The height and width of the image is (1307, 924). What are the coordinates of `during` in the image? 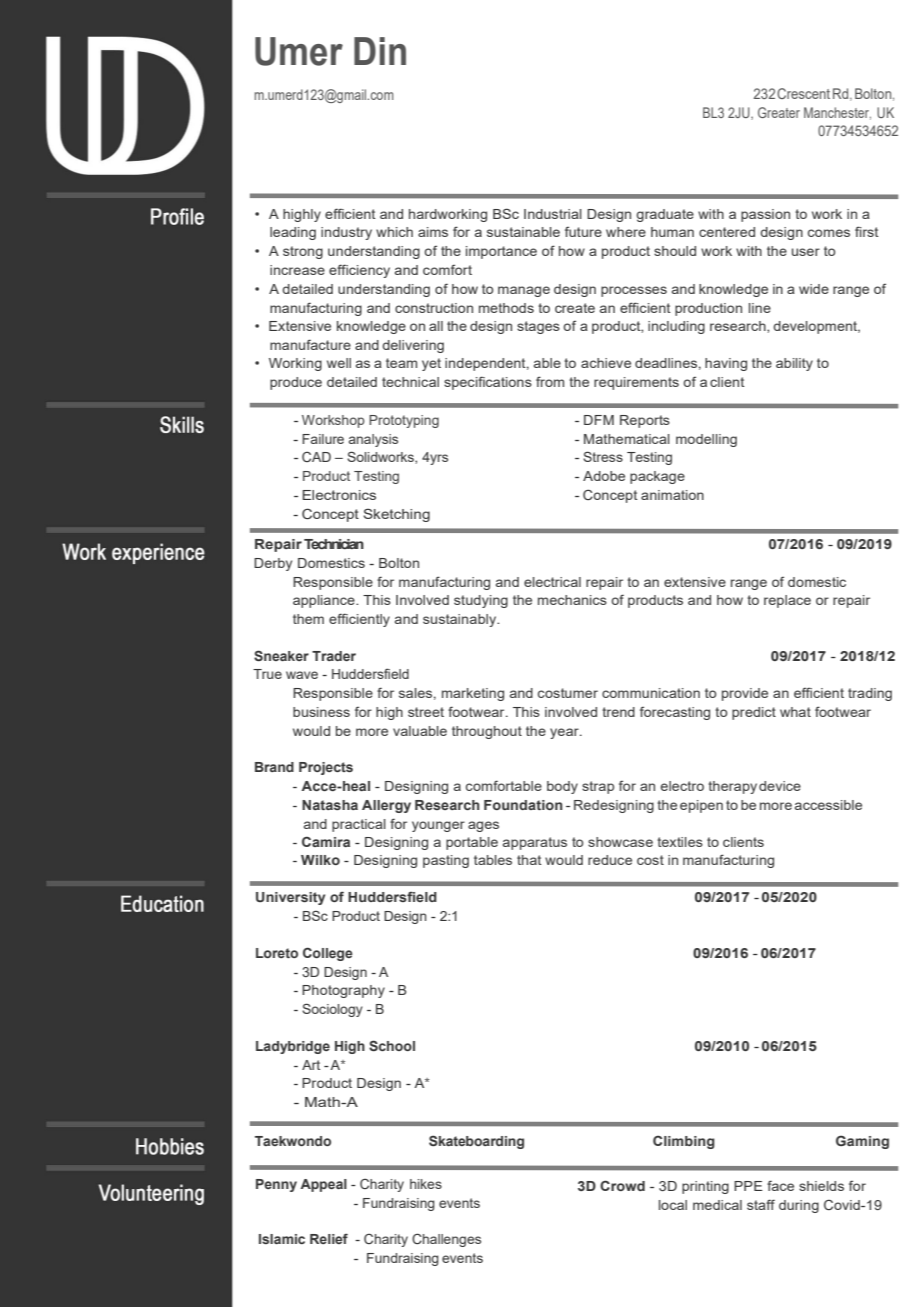 It's located at (799, 1206).
